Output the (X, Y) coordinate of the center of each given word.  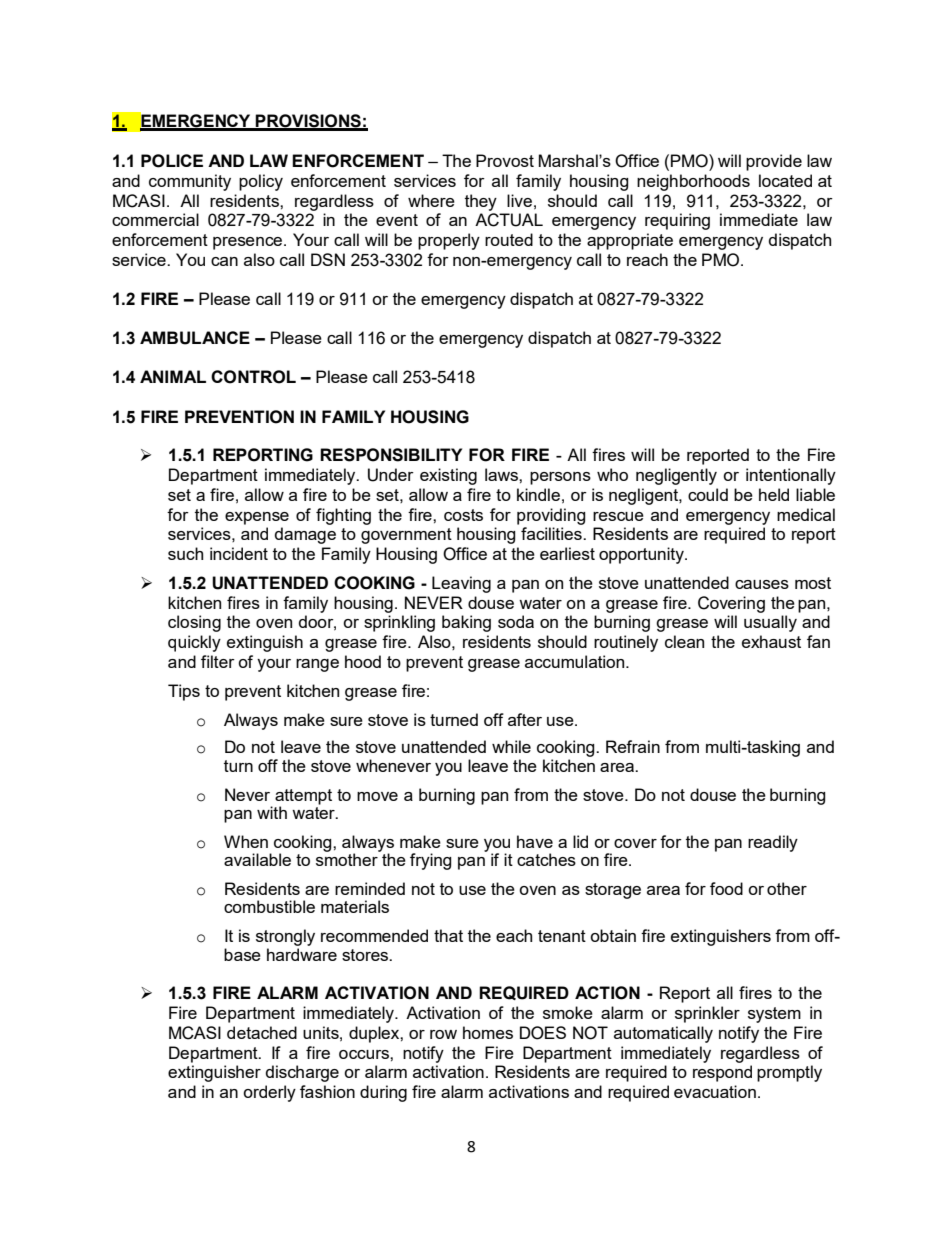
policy (261, 182)
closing (194, 623)
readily (773, 843)
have (535, 841)
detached (262, 1032)
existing (448, 476)
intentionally (791, 476)
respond (722, 1073)
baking (466, 623)
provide (774, 162)
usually (770, 623)
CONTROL (253, 377)
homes (488, 1032)
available (257, 859)
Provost (505, 160)
